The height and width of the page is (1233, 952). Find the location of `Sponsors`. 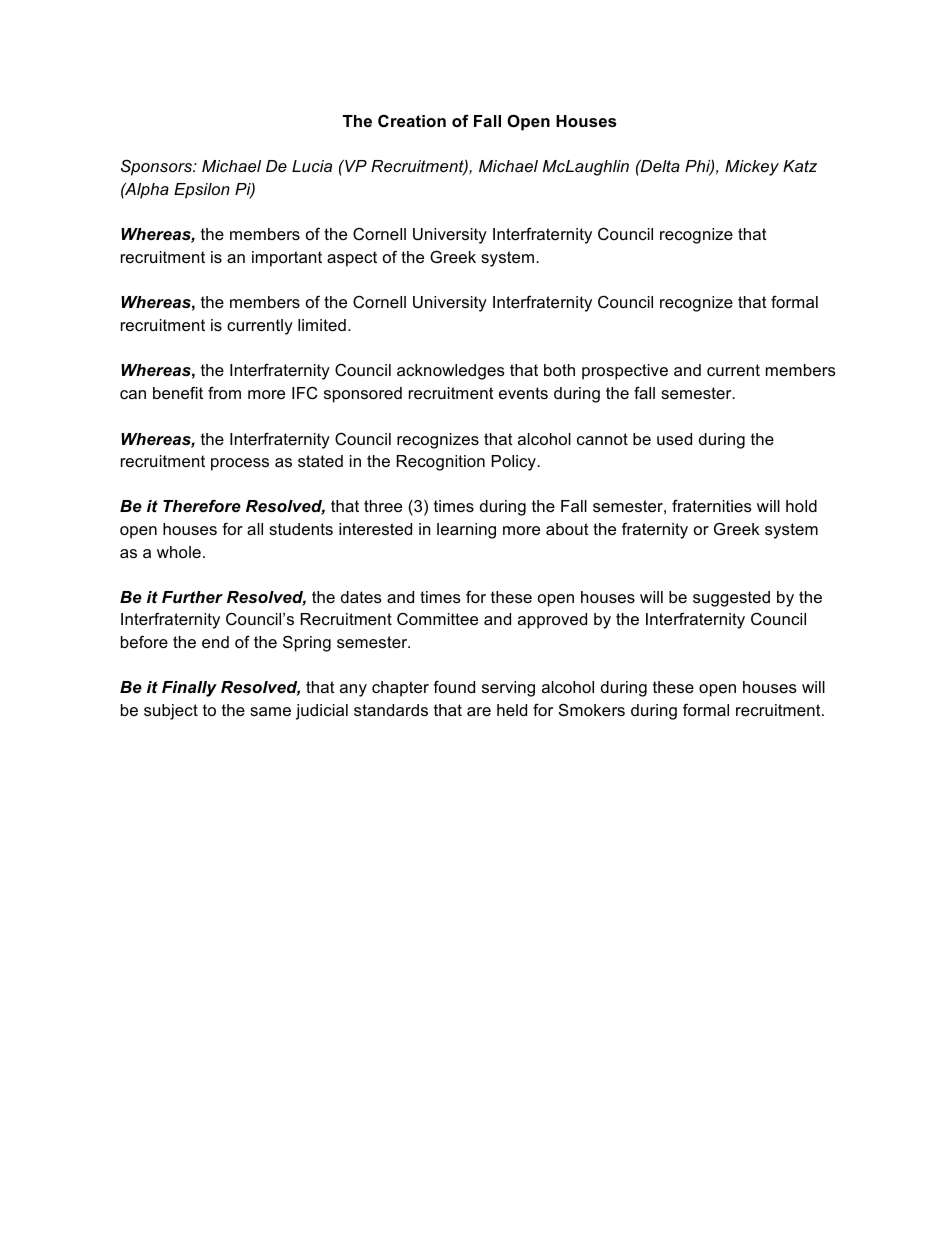

Sponsors is located at coordinates (157, 167).
